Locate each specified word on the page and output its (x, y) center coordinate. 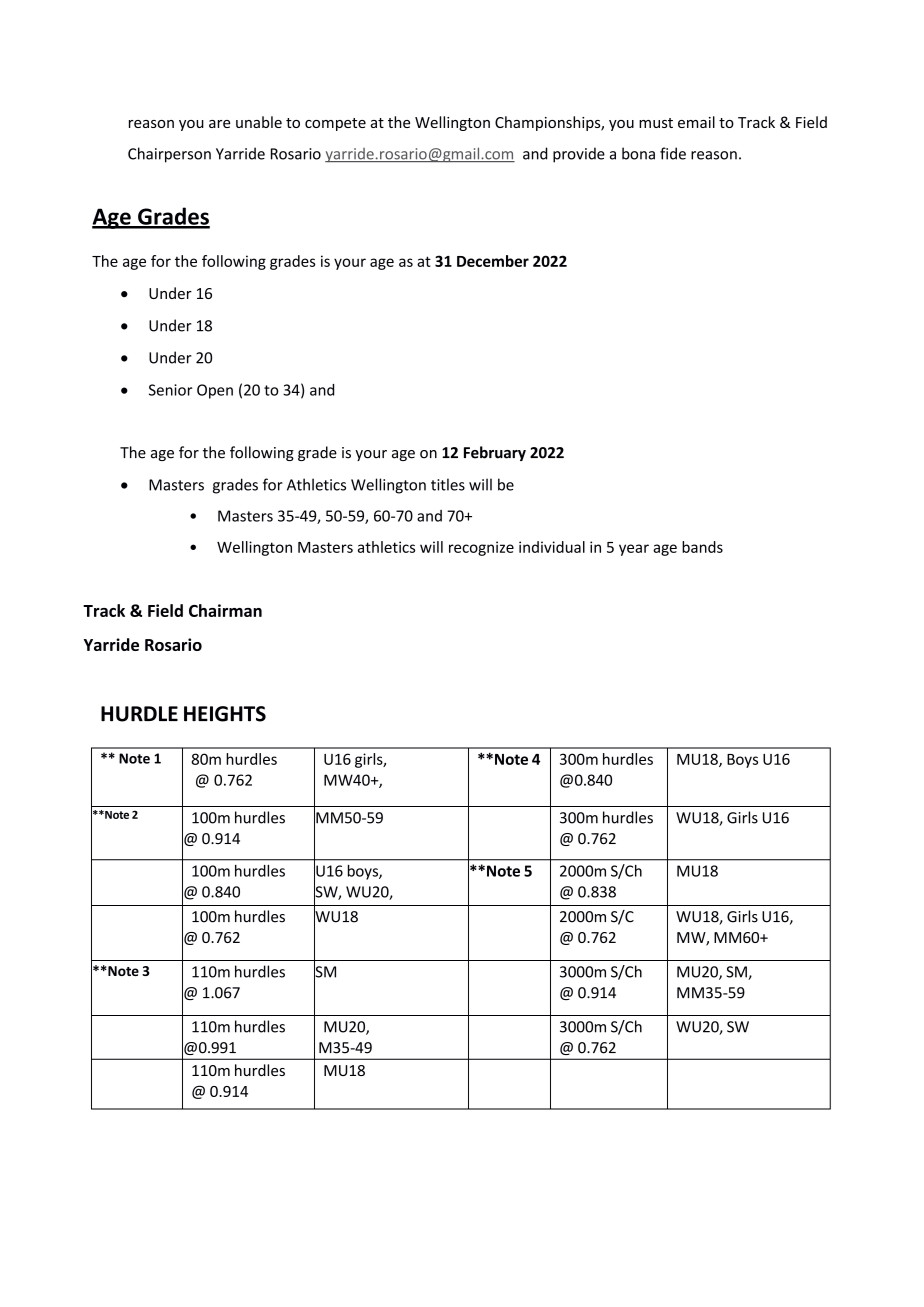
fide (673, 153)
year (634, 550)
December (493, 261)
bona (638, 153)
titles (448, 484)
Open (215, 391)
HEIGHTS (225, 714)
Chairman (225, 610)
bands (702, 547)
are (219, 124)
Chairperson (169, 155)
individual (552, 547)
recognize (481, 548)
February (495, 453)
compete (335, 124)
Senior (171, 390)
